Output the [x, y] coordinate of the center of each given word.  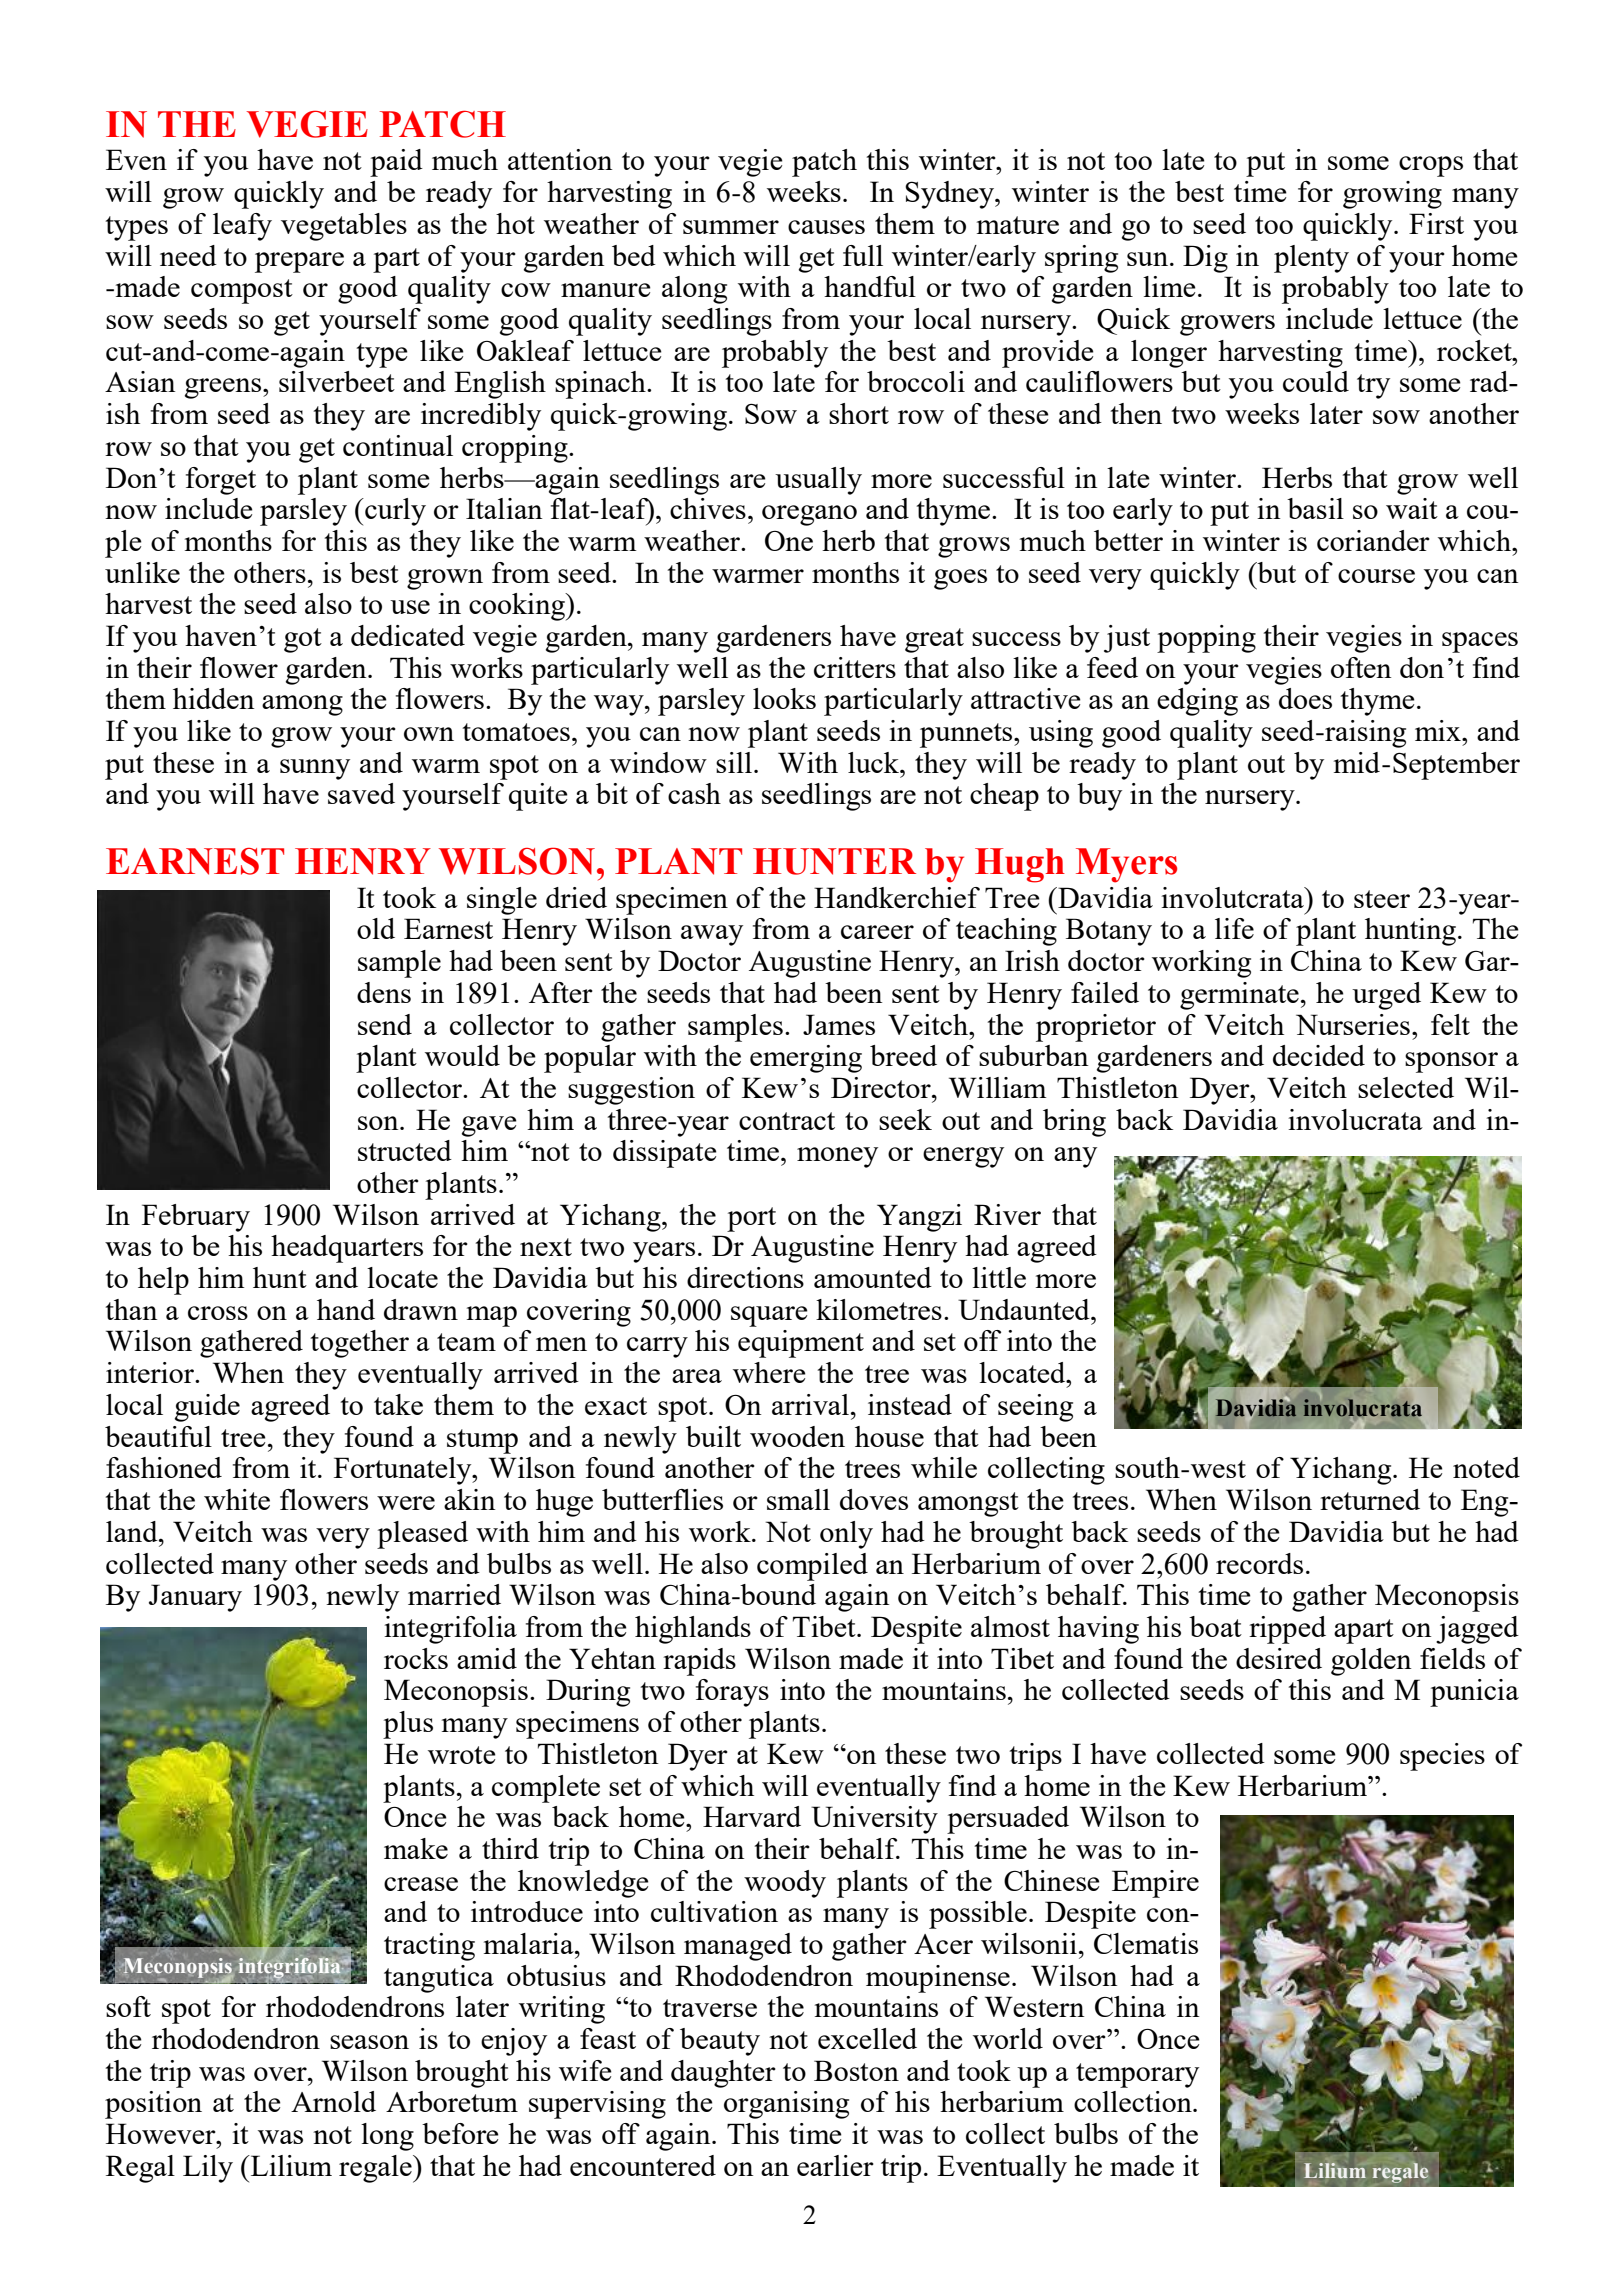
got [303, 640]
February [196, 1218]
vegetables [344, 227]
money [837, 1157]
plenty [1311, 259]
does [1305, 698]
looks [784, 698]
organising [786, 2105]
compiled [812, 1567]
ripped [1287, 1630]
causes [826, 227]
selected [1406, 1087]
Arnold [333, 2101]
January [195, 1598]
